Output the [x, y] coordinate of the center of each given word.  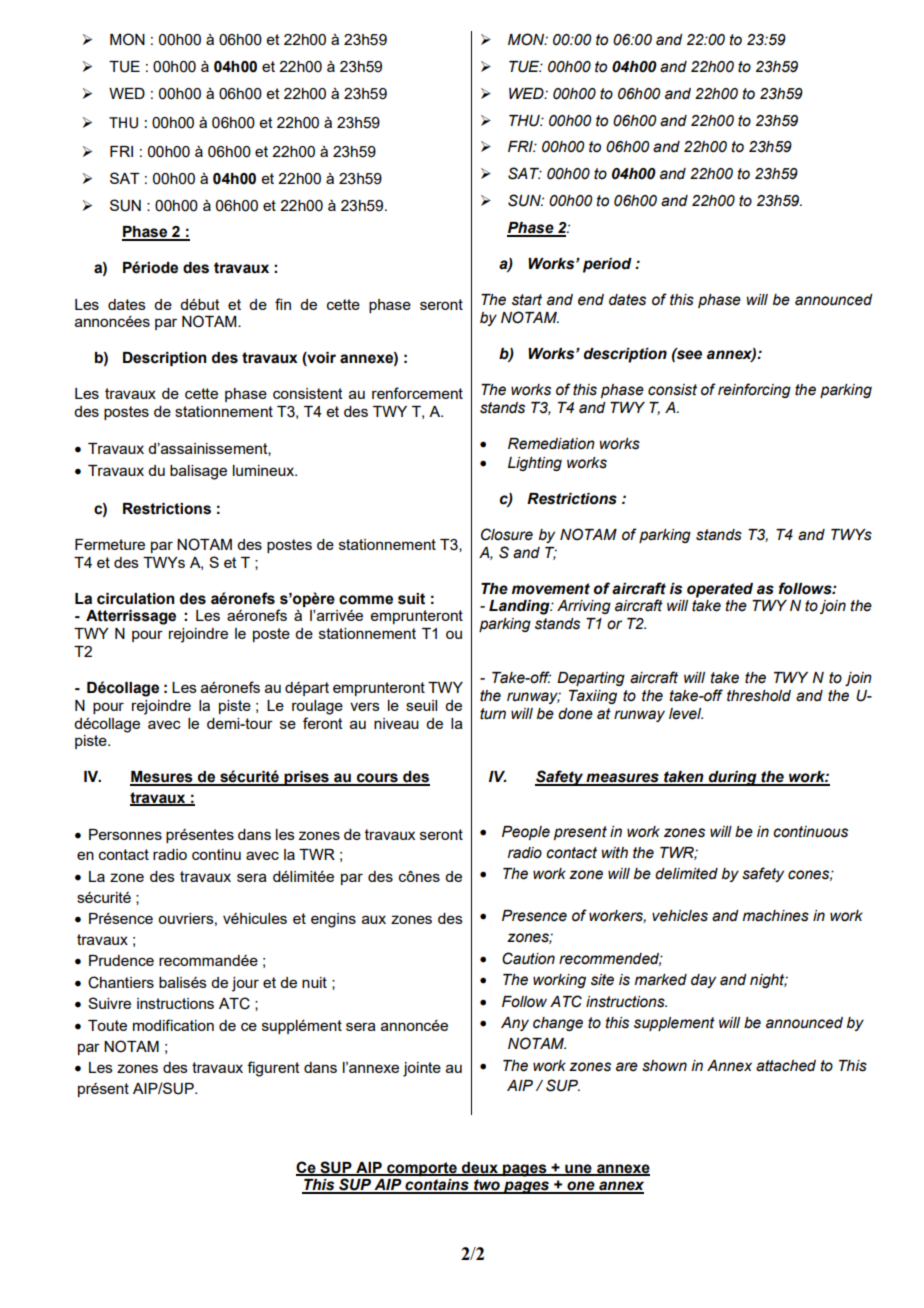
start [527, 300]
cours [377, 779]
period [607, 265]
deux [480, 1168]
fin [283, 304]
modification [173, 1025]
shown [664, 1066]
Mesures [162, 778]
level [686, 714]
